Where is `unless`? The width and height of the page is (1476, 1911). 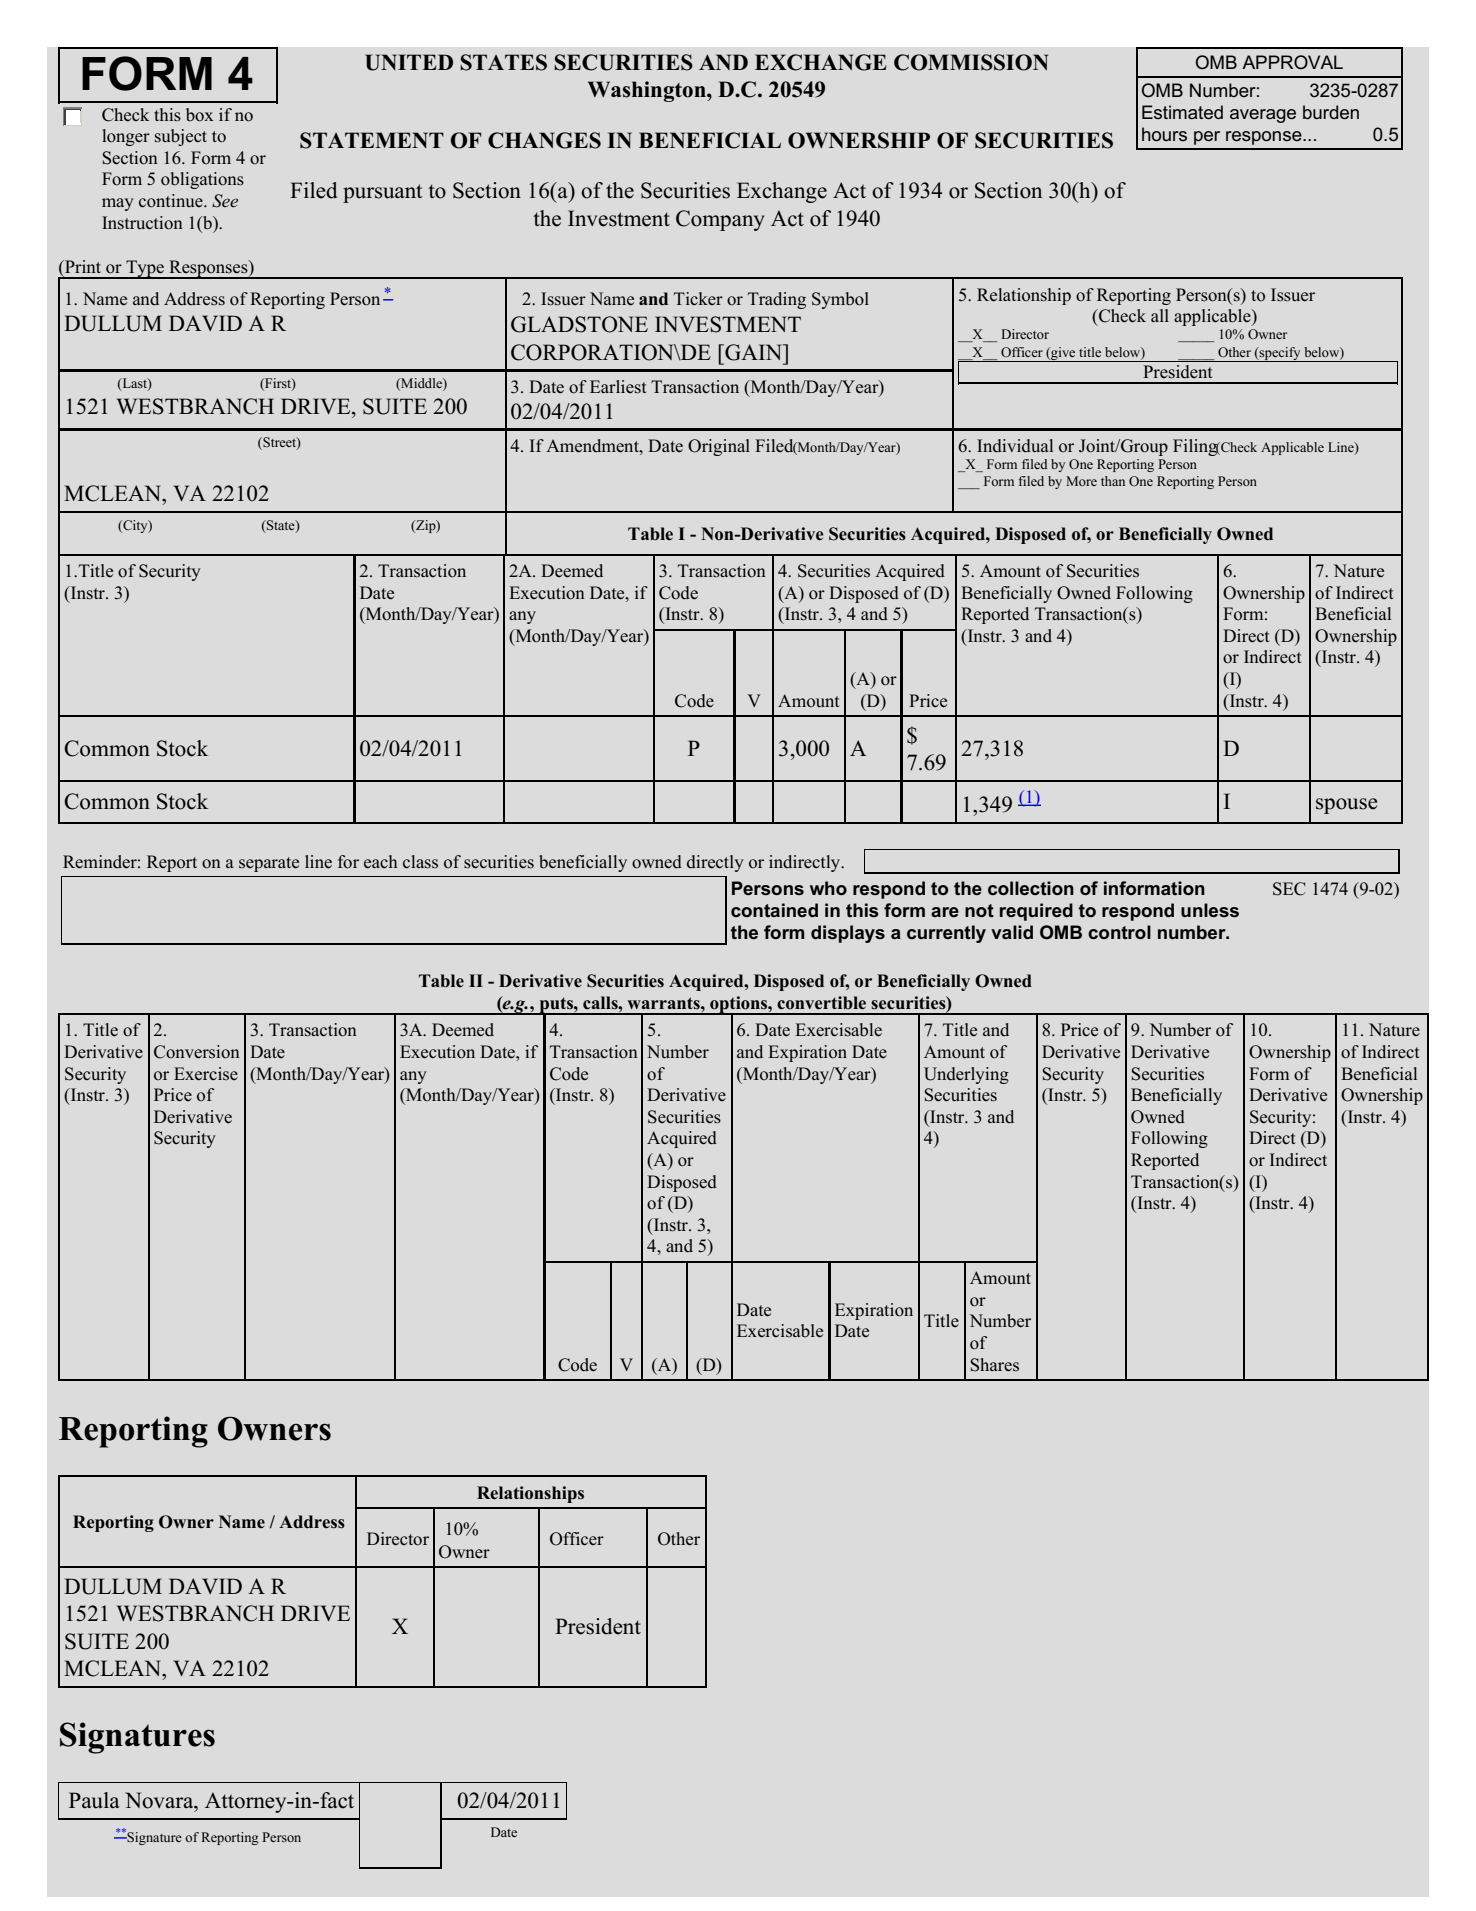
unless is located at coordinates (1210, 910).
